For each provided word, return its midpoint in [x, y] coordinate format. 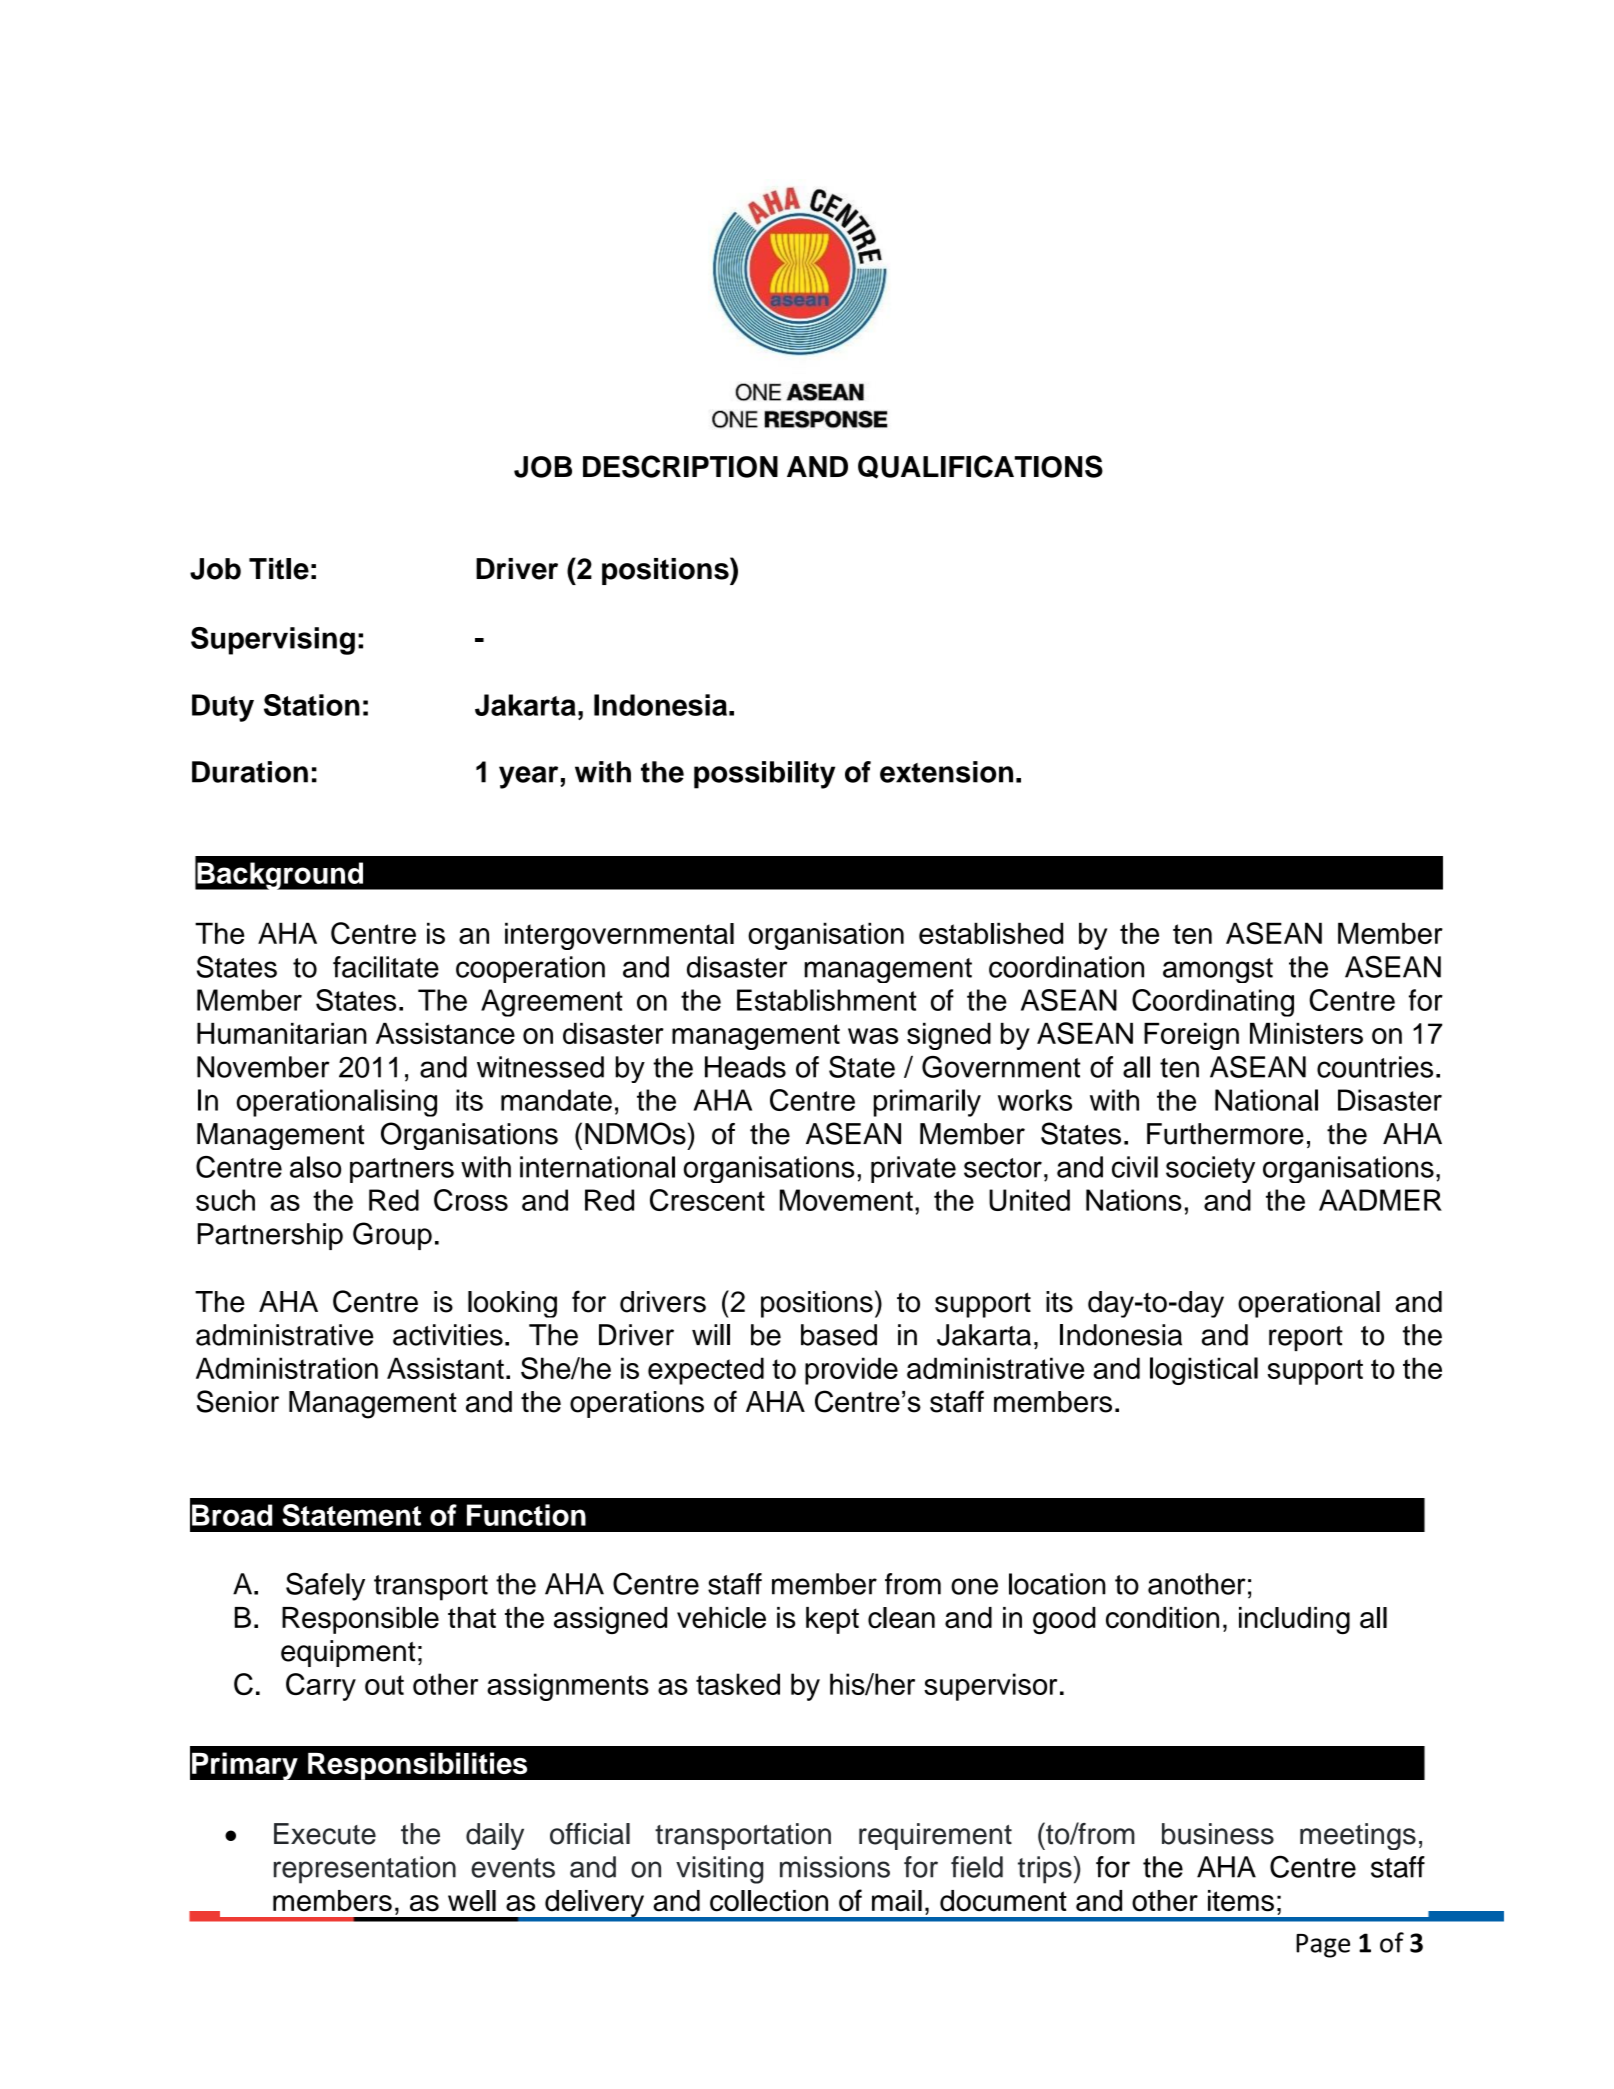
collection [769, 1901]
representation [365, 1870]
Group [392, 1236]
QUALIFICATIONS [980, 467]
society [1210, 1169]
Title [279, 569]
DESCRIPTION [680, 466]
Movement [846, 1200]
